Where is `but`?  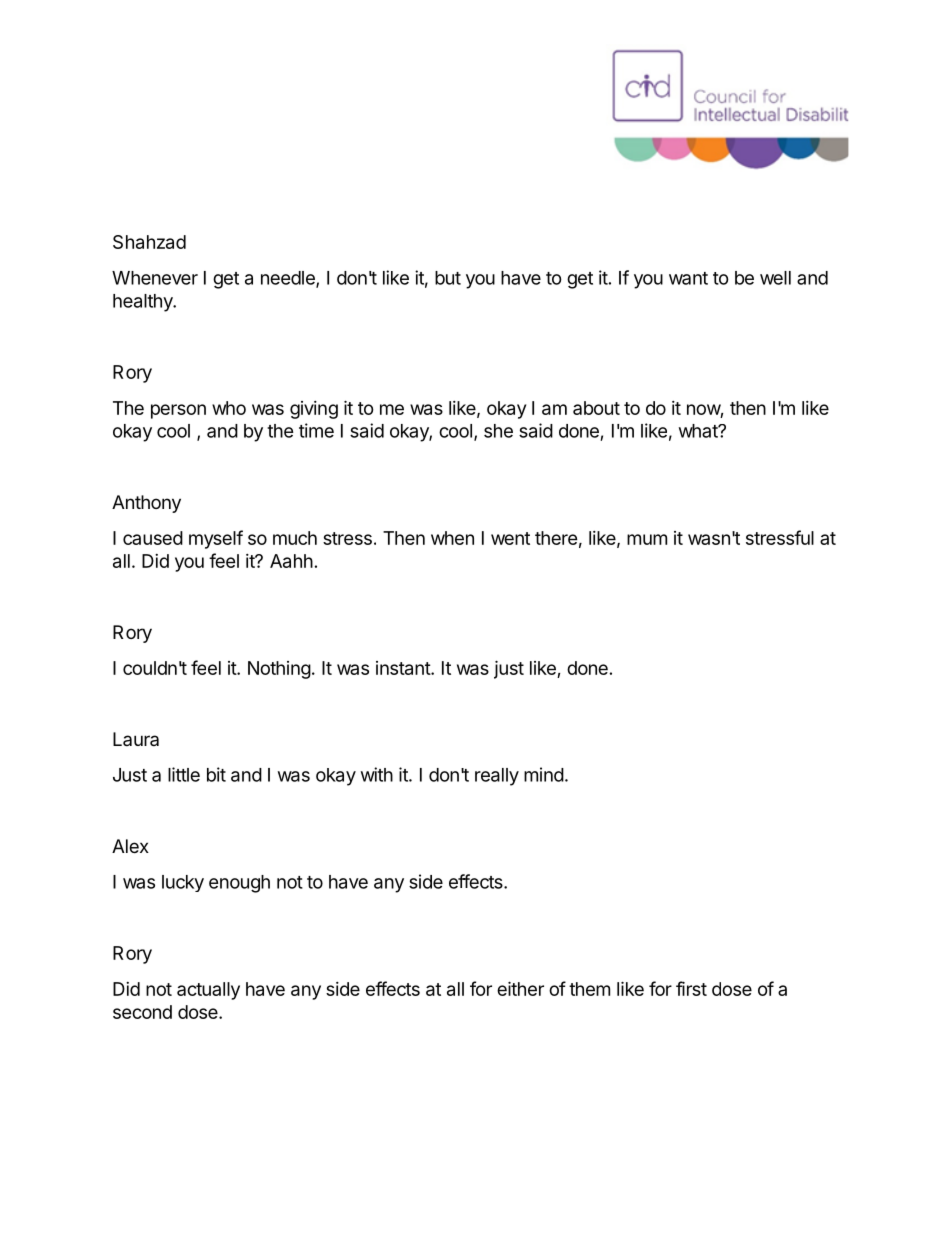
but is located at coordinates (448, 278).
